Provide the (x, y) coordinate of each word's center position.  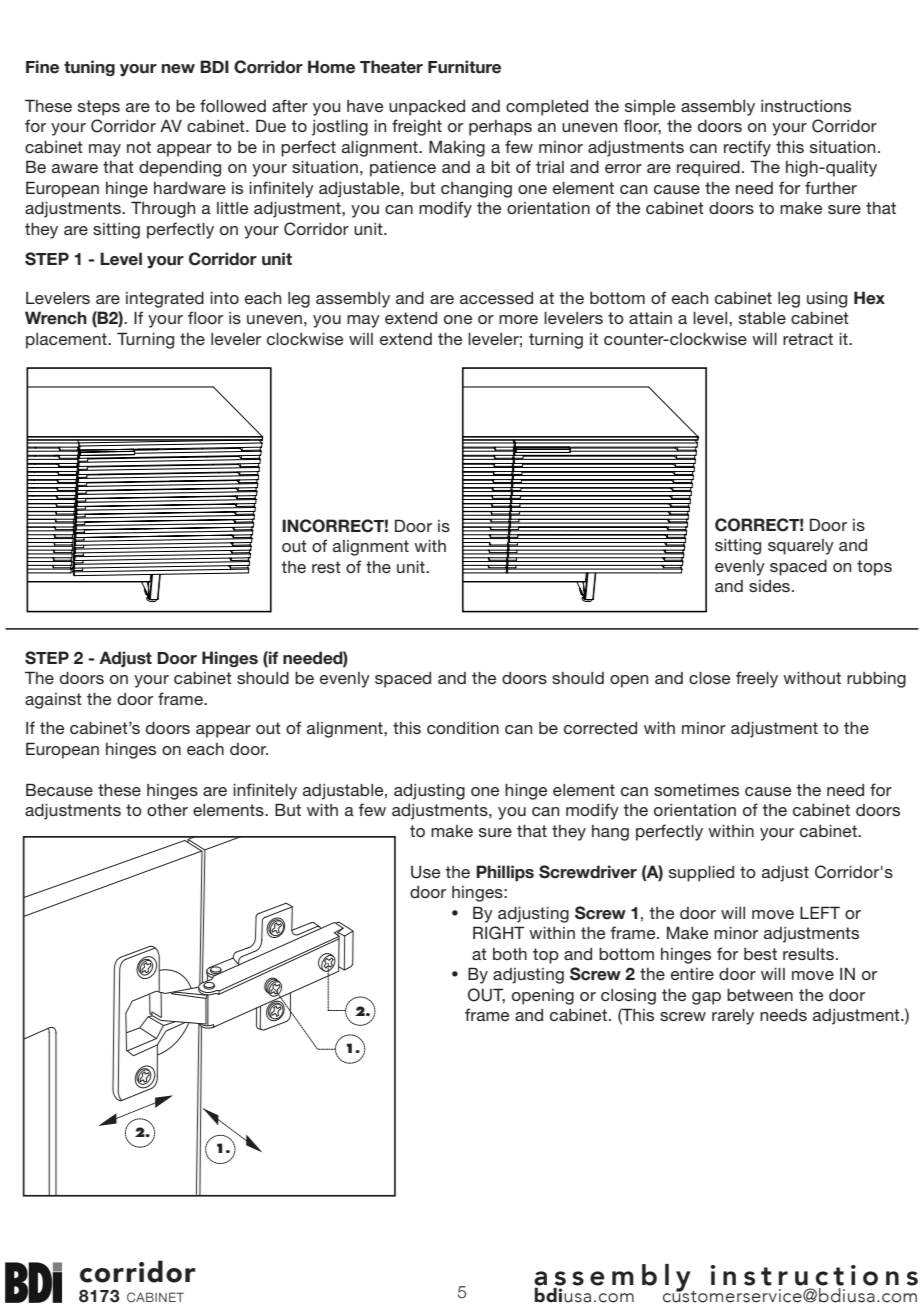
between (760, 995)
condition (463, 728)
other (167, 810)
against (53, 701)
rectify (747, 148)
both (510, 954)
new (178, 69)
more (518, 319)
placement (67, 341)
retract (808, 339)
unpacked (427, 108)
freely (757, 679)
